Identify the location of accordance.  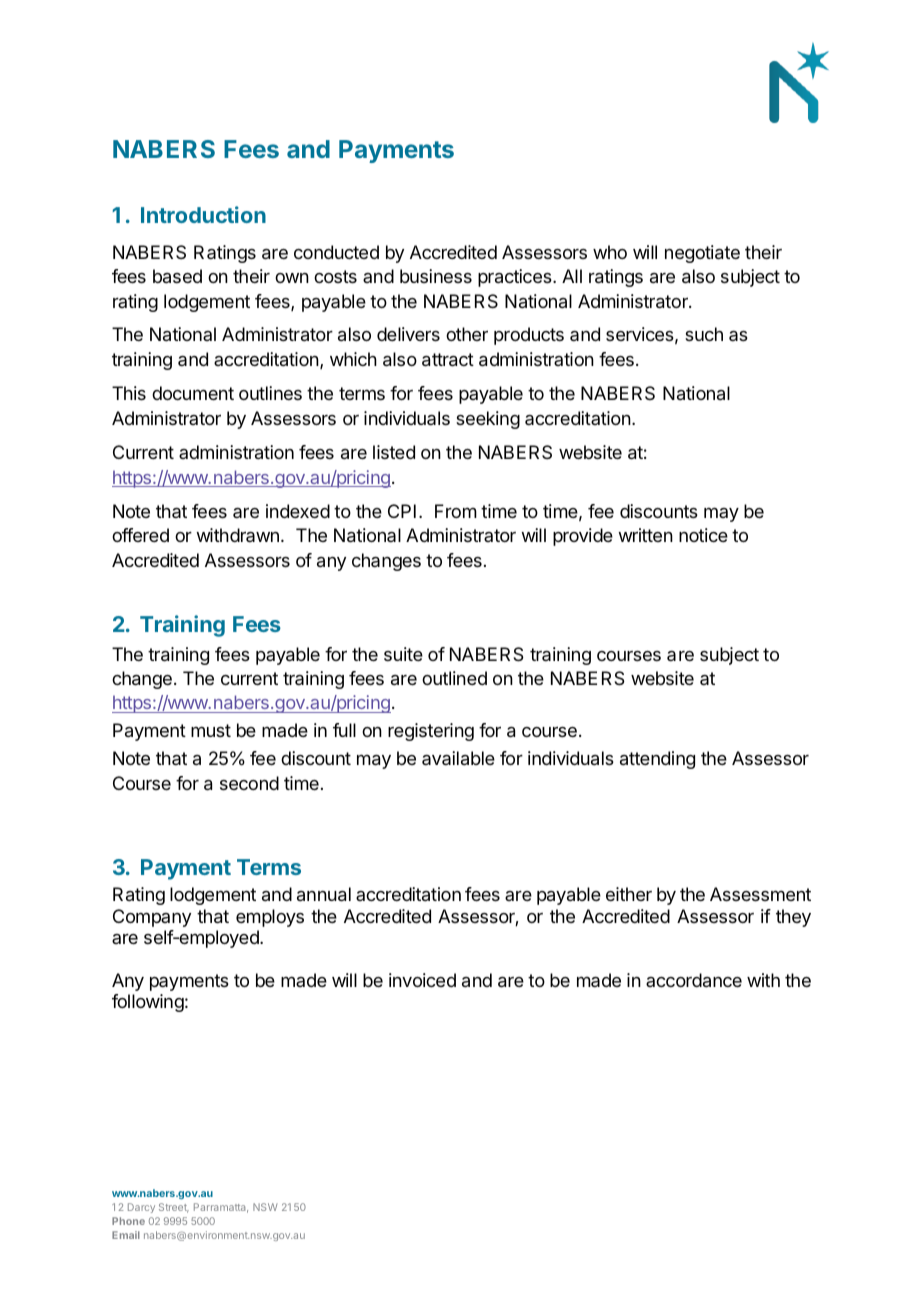
(694, 980).
